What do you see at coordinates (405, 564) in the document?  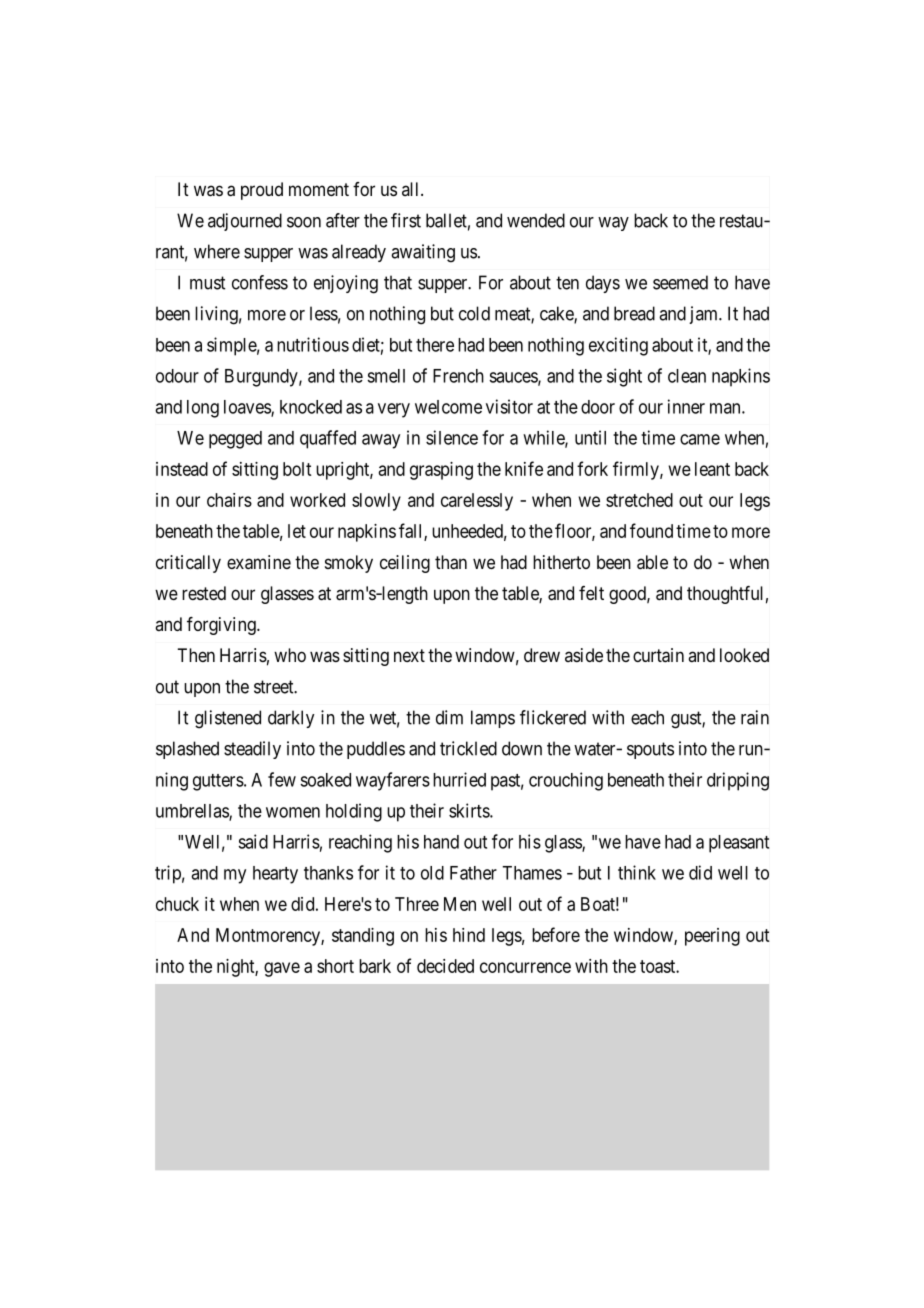 I see `ceiling` at bounding box center [405, 564].
